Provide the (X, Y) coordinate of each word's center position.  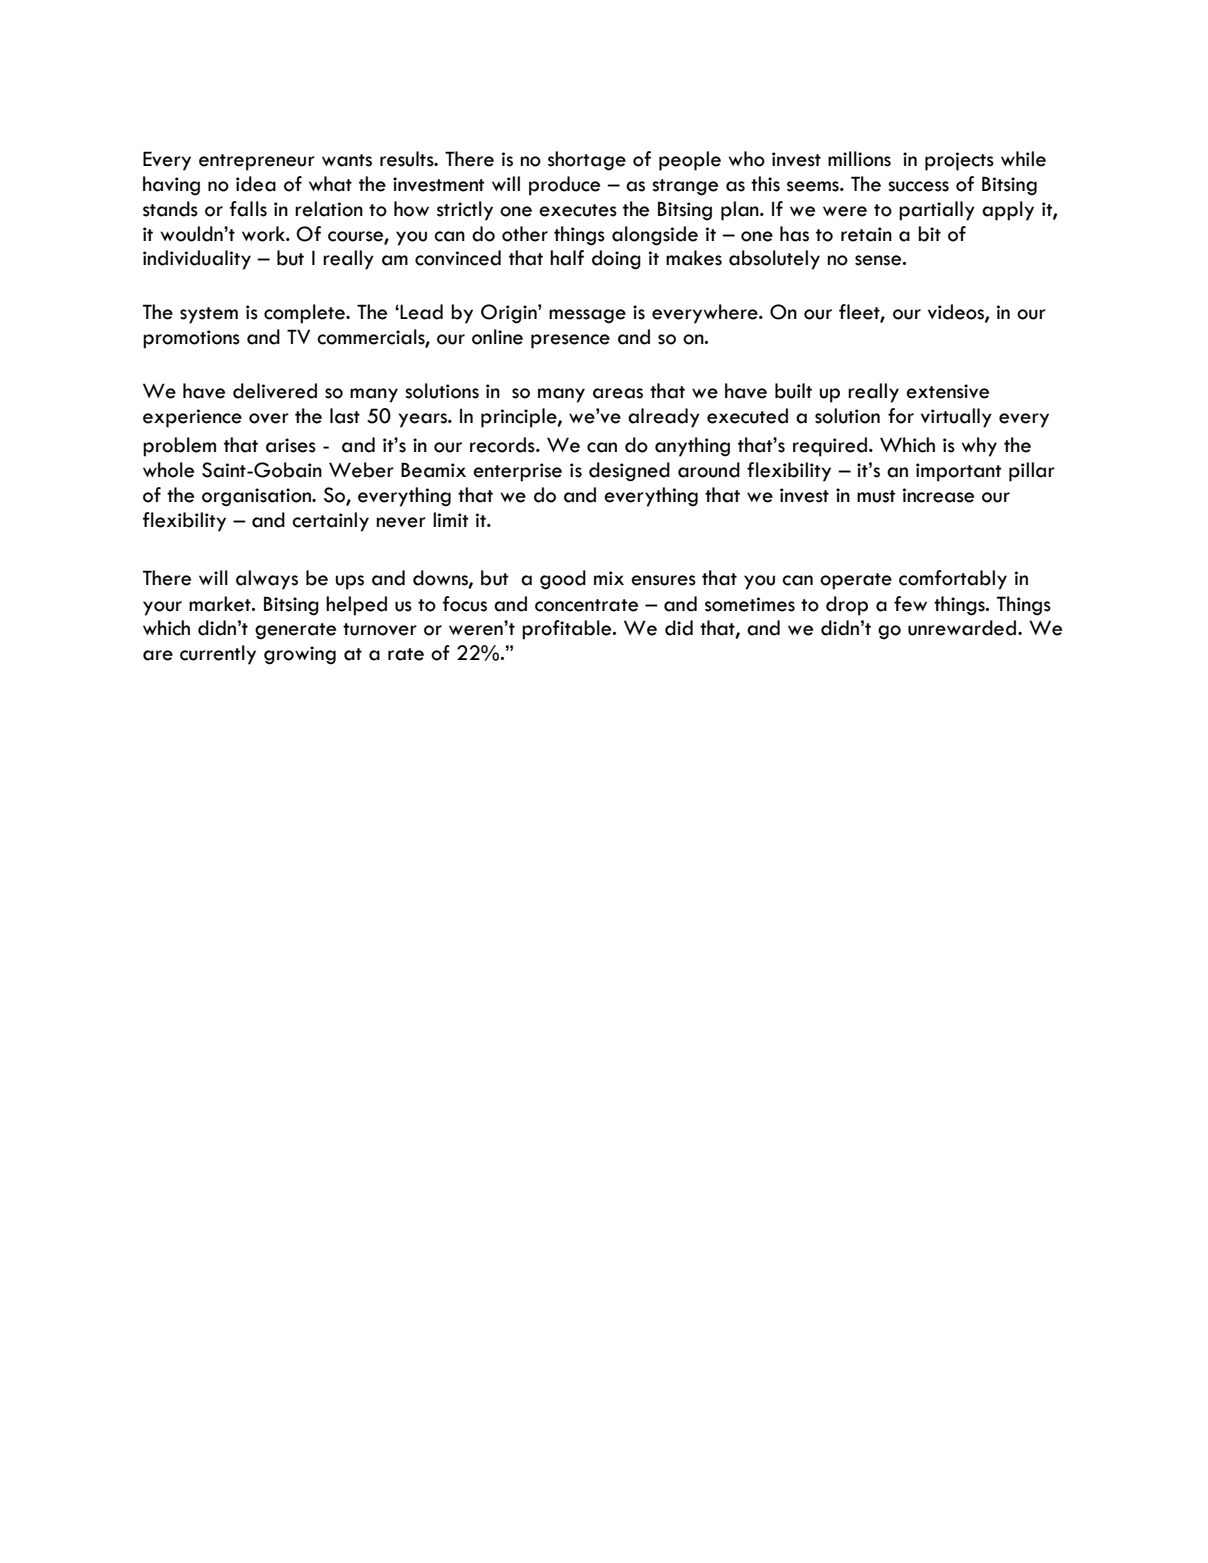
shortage (587, 161)
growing (300, 655)
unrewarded (962, 628)
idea (256, 184)
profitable (568, 630)
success (918, 186)
